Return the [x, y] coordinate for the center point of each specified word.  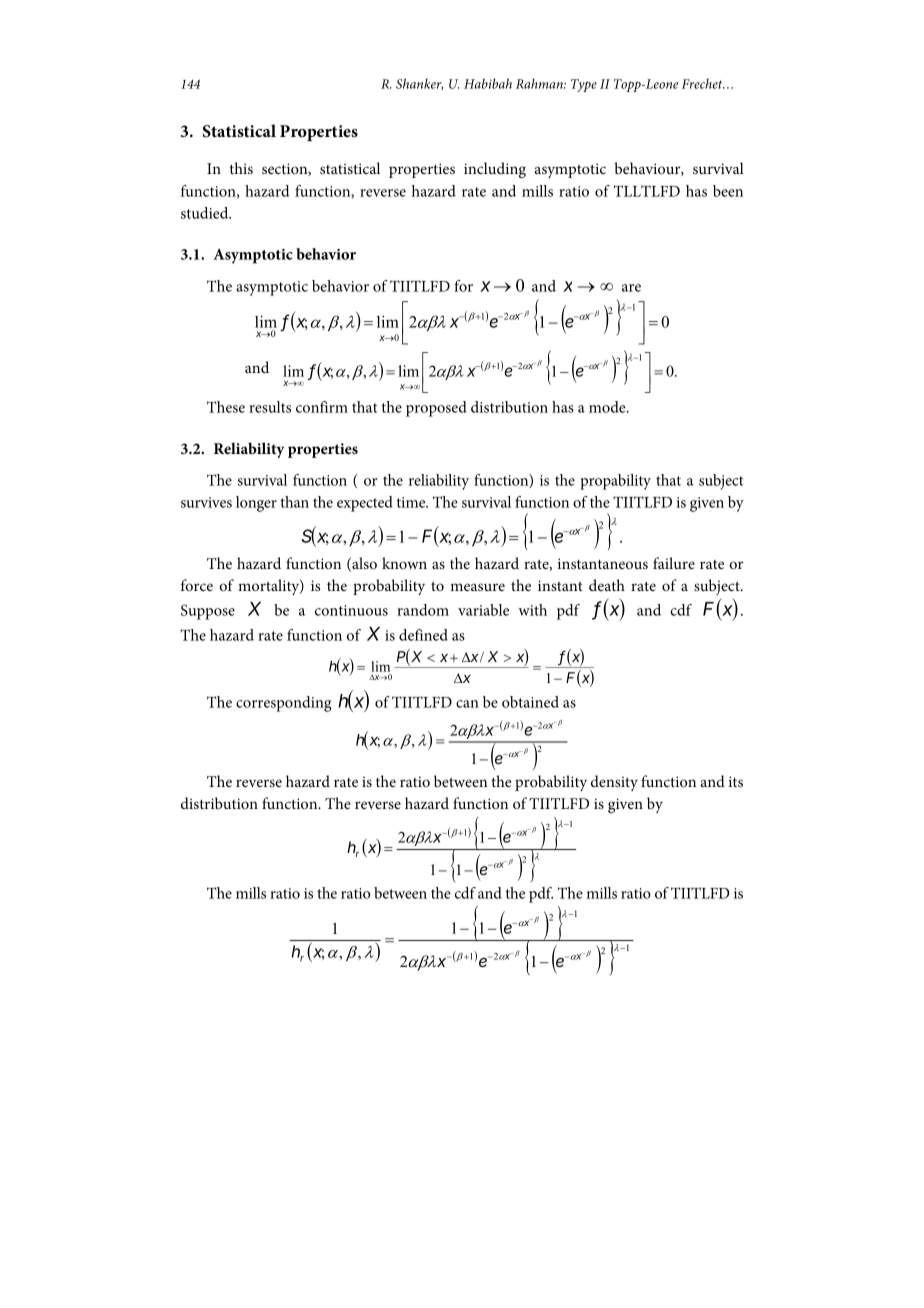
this [241, 168]
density [614, 783]
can [467, 704]
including [495, 170]
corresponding [284, 704]
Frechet [703, 83]
